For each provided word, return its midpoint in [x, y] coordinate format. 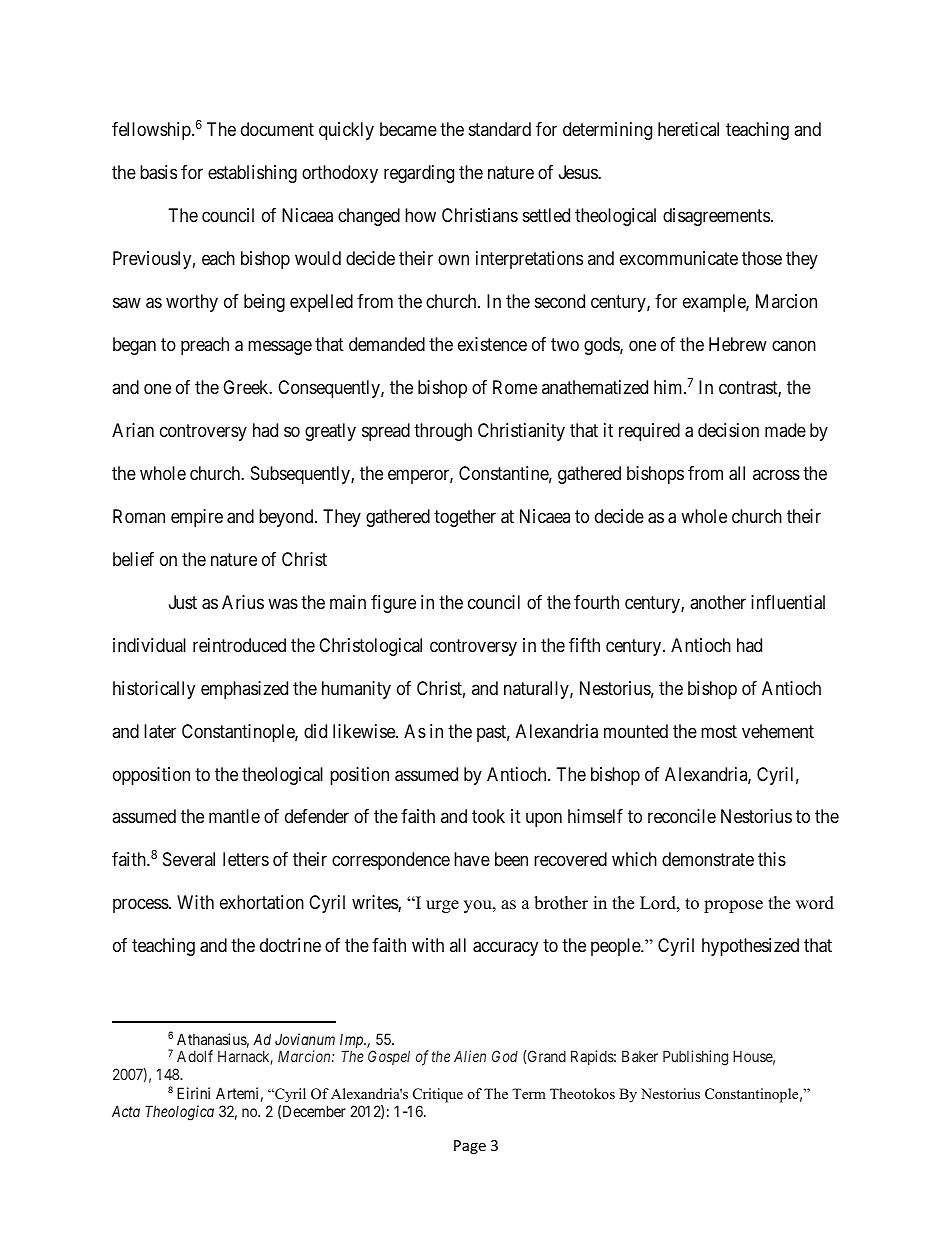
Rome [515, 387]
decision [728, 430]
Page [470, 1147]
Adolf [195, 1056]
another [718, 602]
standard [500, 129]
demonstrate [708, 859]
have [472, 859]
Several [189, 859]
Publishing [695, 1058]
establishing [252, 174]
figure [393, 604]
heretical [688, 129]
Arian [133, 430]
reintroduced [239, 645]
